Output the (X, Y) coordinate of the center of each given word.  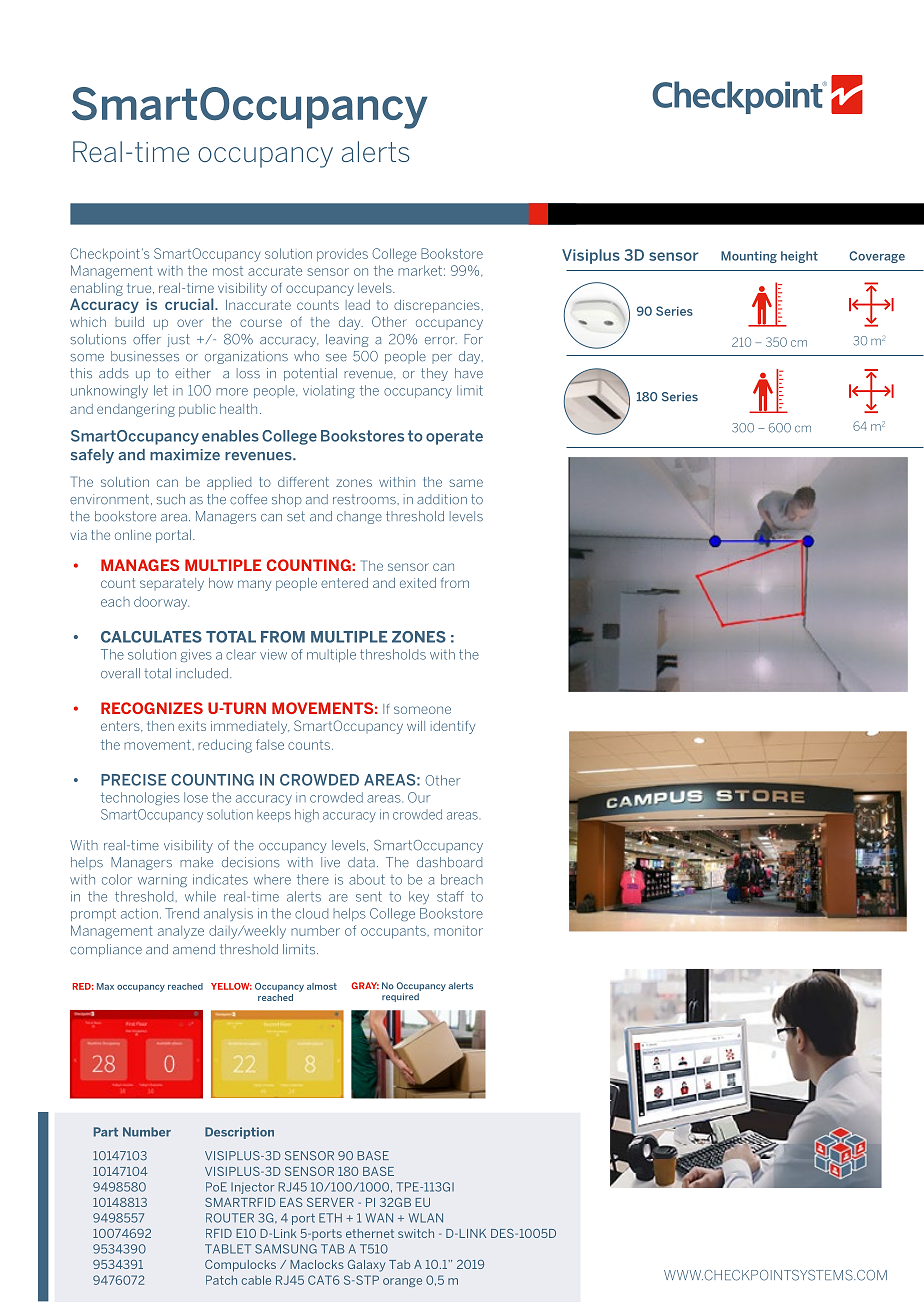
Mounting (749, 257)
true (140, 288)
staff (450, 896)
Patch (221, 1280)
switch (416, 1233)
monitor (458, 931)
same (466, 483)
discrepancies (438, 306)
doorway (161, 603)
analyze (181, 932)
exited (418, 583)
